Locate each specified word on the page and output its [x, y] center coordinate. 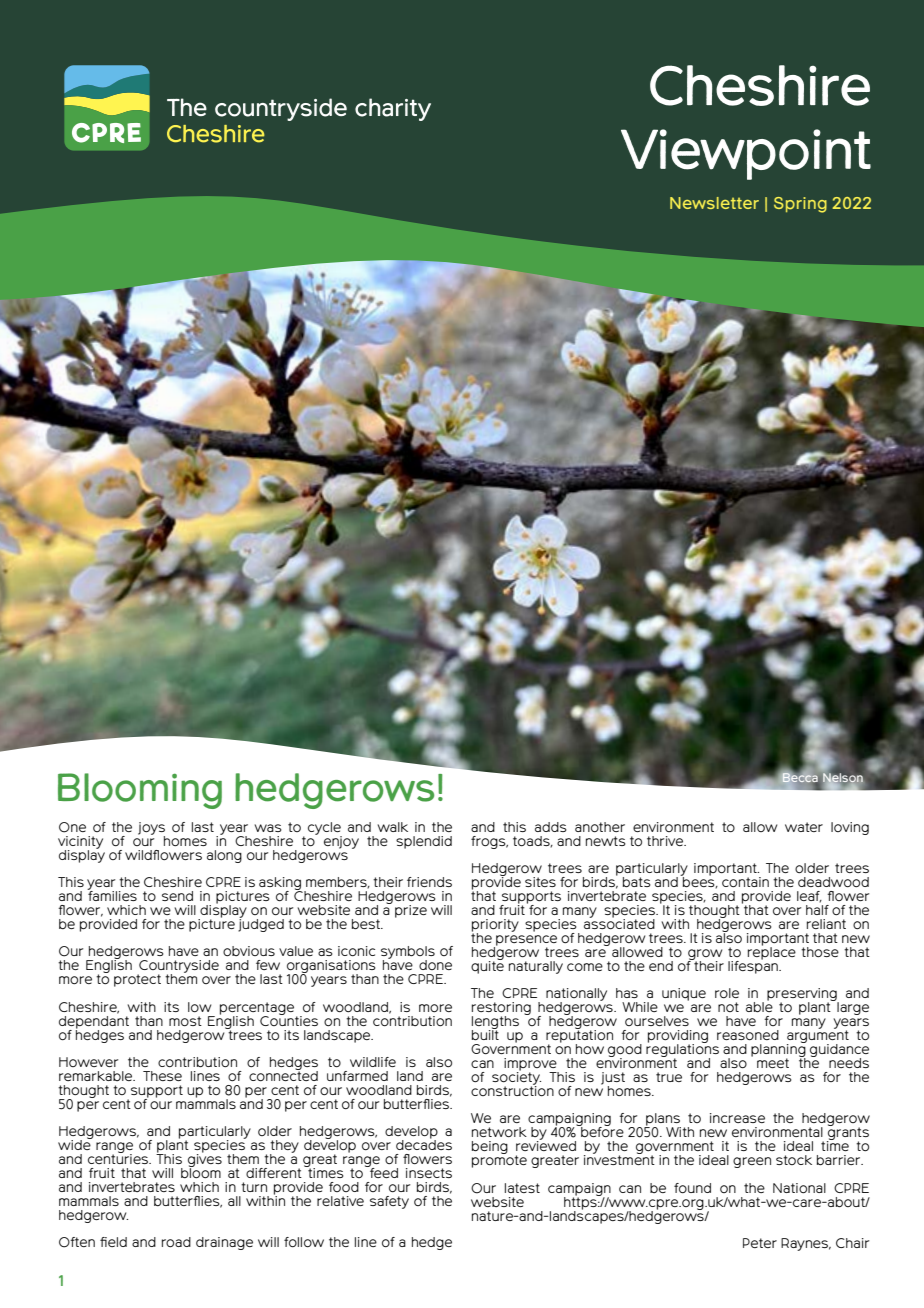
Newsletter [714, 203]
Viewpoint [746, 154]
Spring [800, 205]
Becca [801, 778]
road [176, 1242]
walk [393, 827]
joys [151, 829]
